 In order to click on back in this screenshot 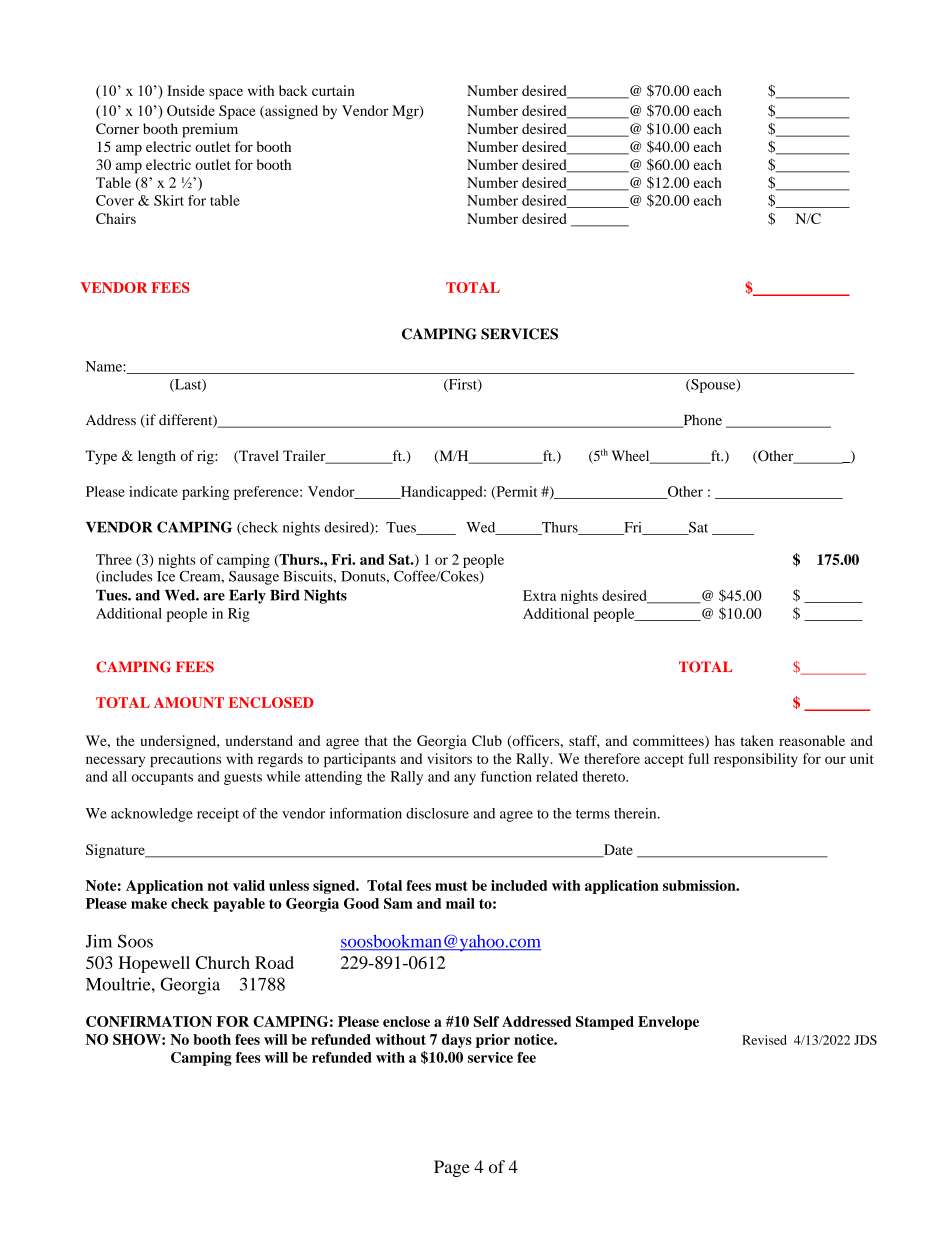, I will do `click(293, 90)`.
